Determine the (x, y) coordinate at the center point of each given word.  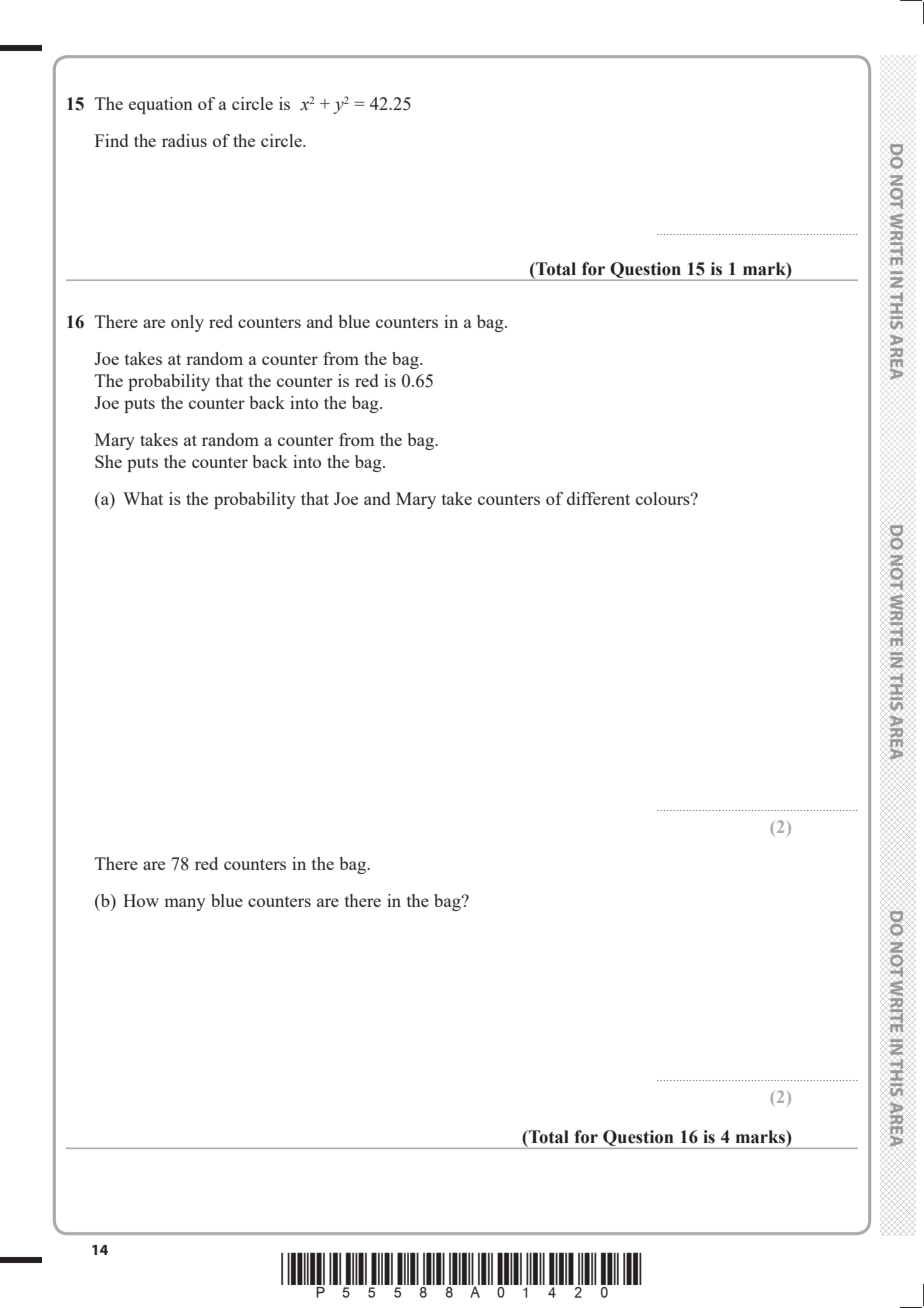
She (108, 461)
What (143, 498)
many (185, 904)
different (598, 498)
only (187, 323)
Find (111, 140)
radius (184, 140)
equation (161, 105)
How (141, 900)
